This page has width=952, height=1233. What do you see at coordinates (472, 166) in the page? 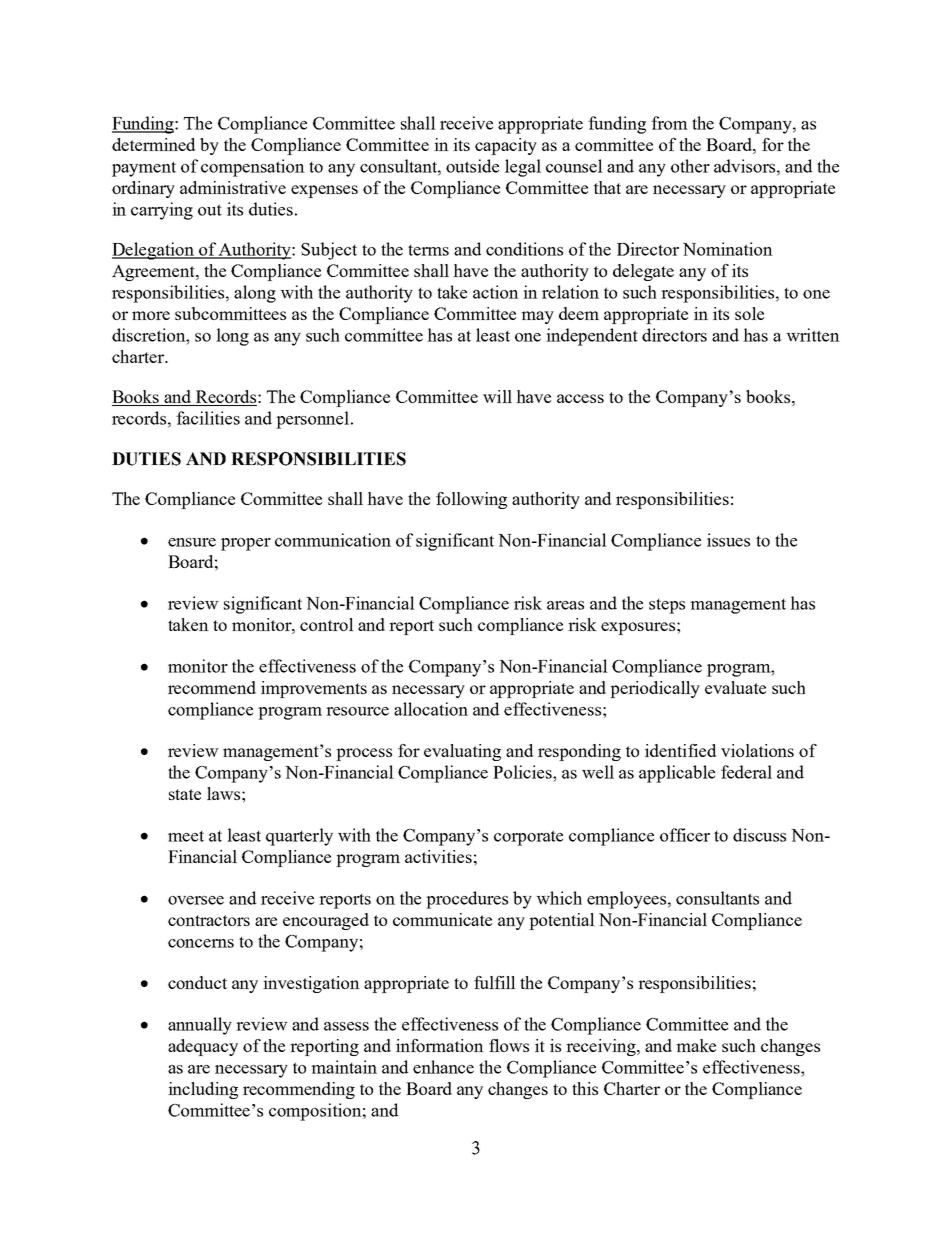
I see `outside` at bounding box center [472, 166].
